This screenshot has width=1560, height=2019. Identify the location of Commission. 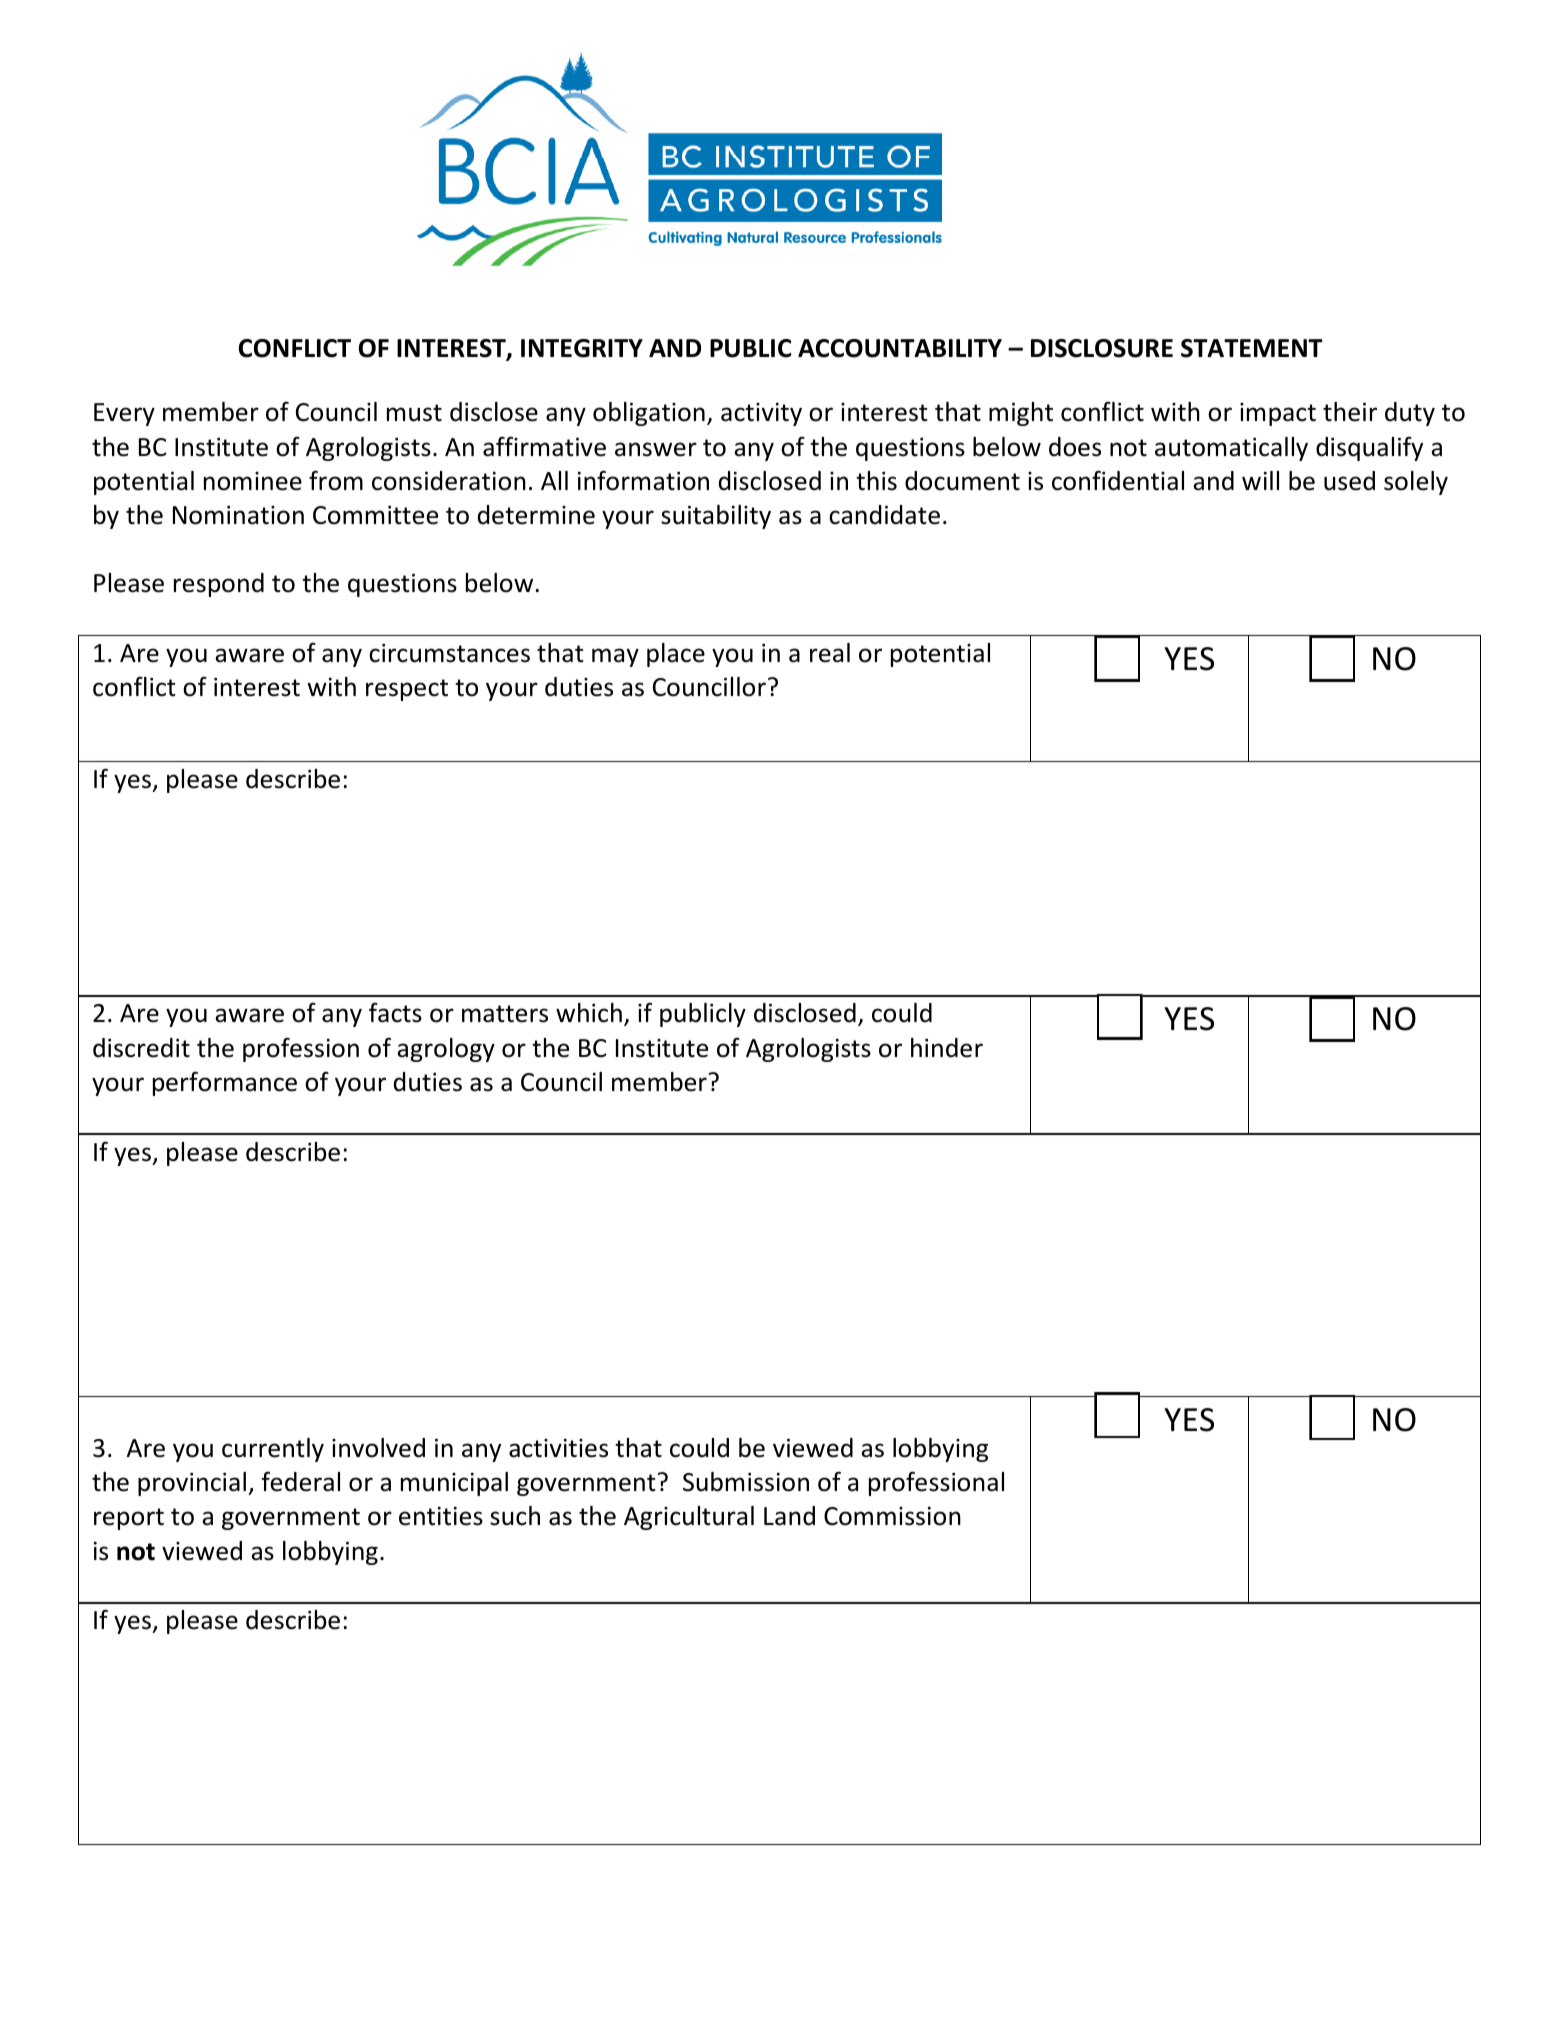
(892, 1516).
